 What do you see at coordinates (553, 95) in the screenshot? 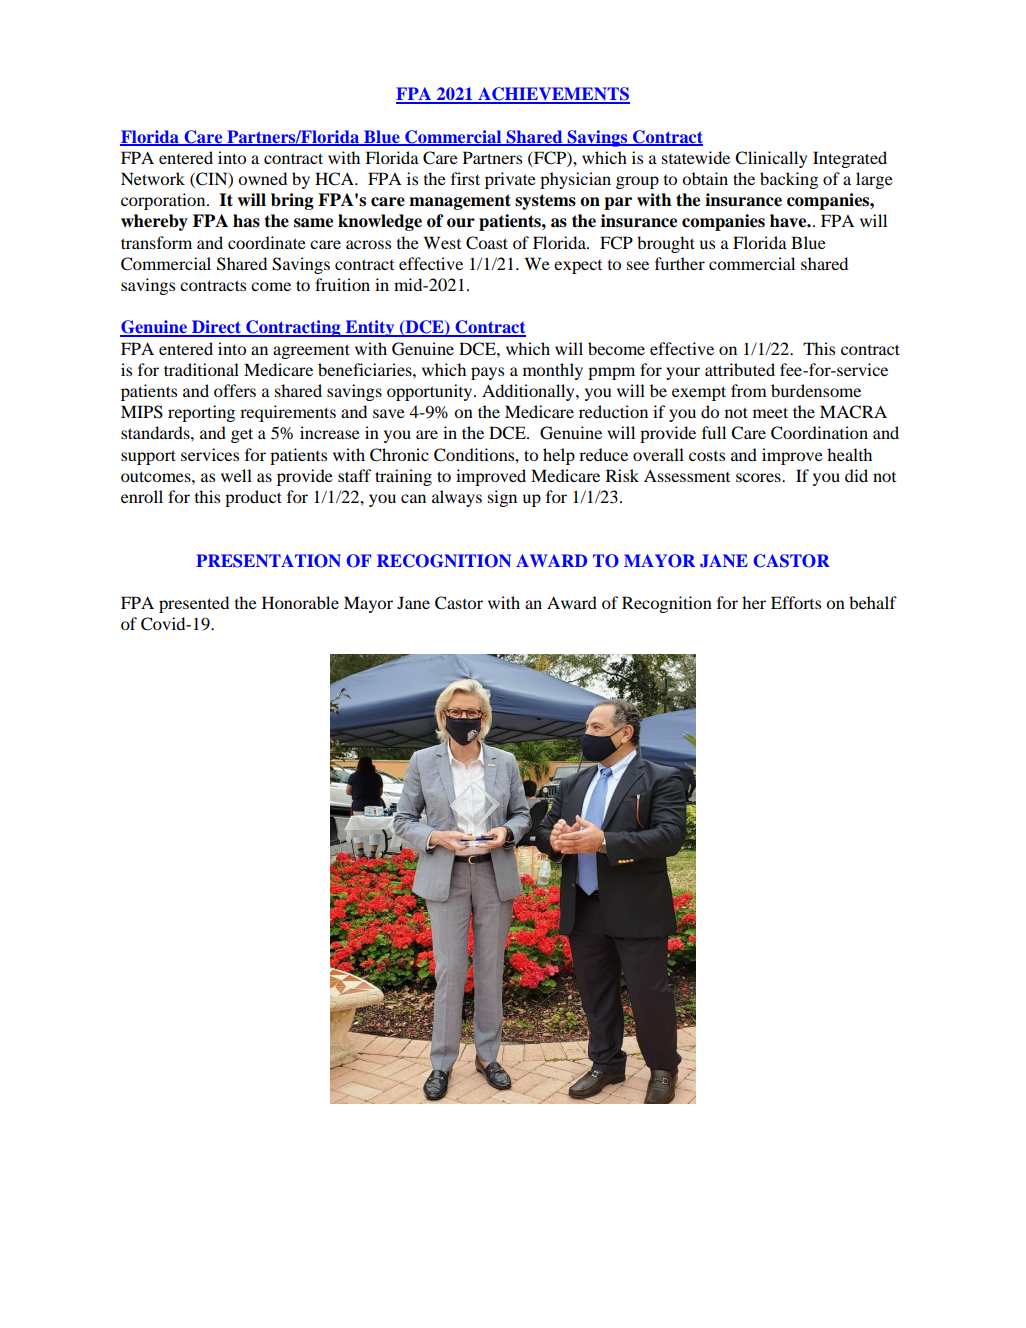
I see `ACHIEVEMENTS` at bounding box center [553, 95].
